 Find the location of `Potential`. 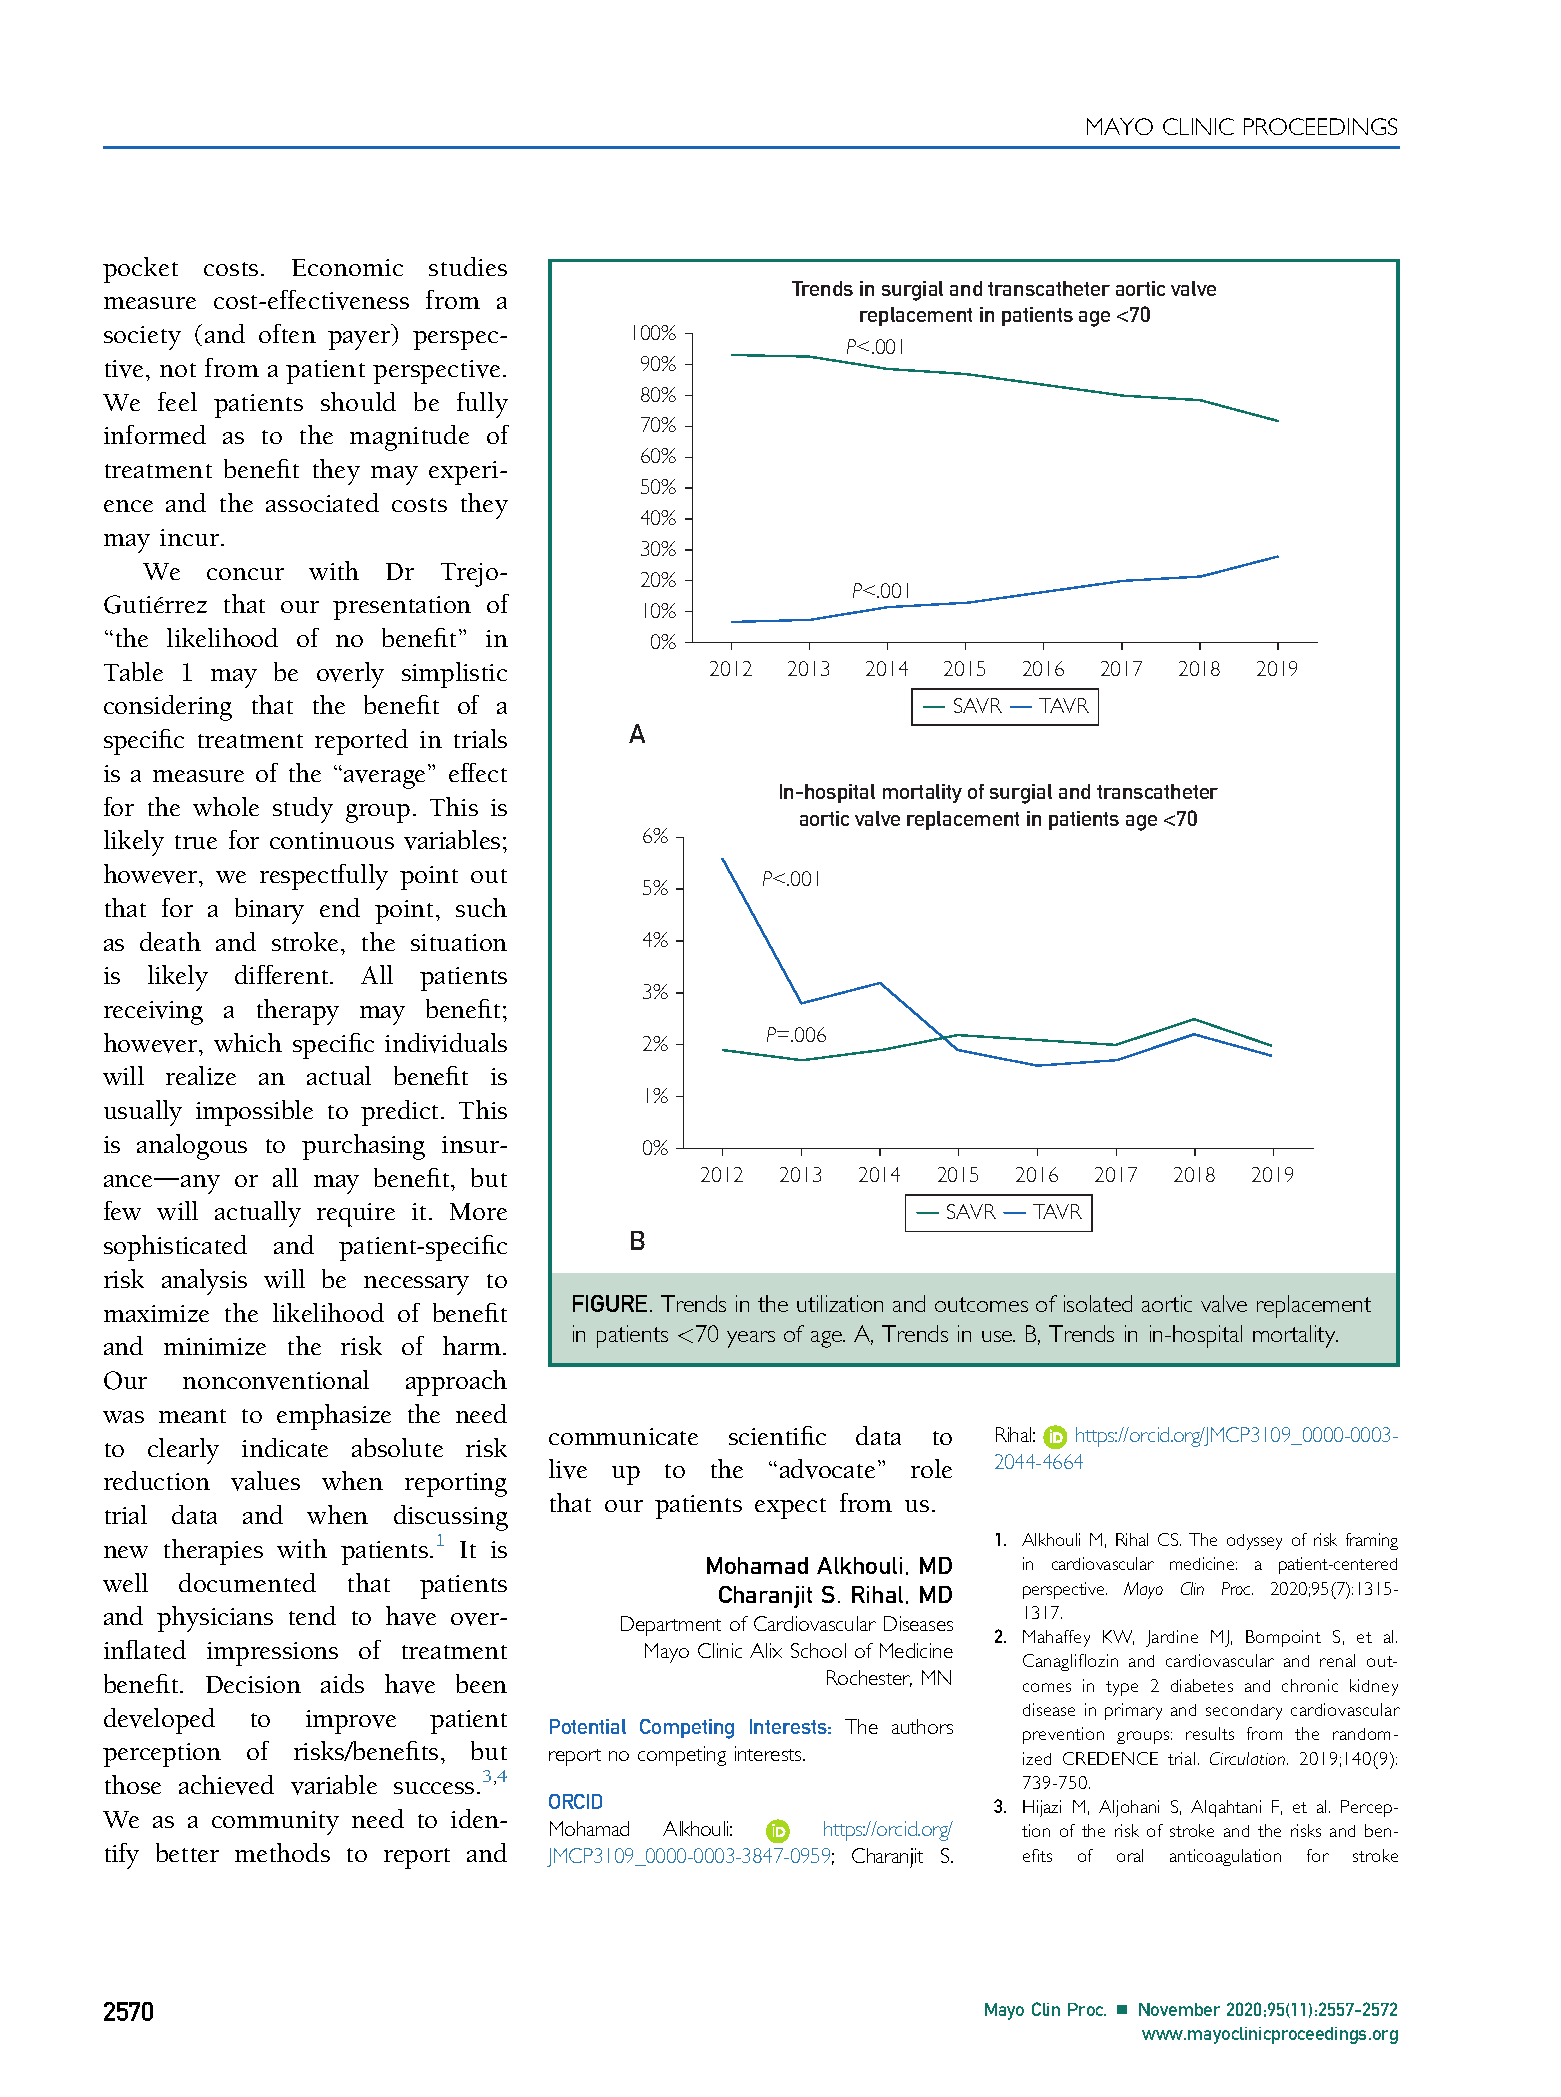

Potential is located at coordinates (588, 1726).
